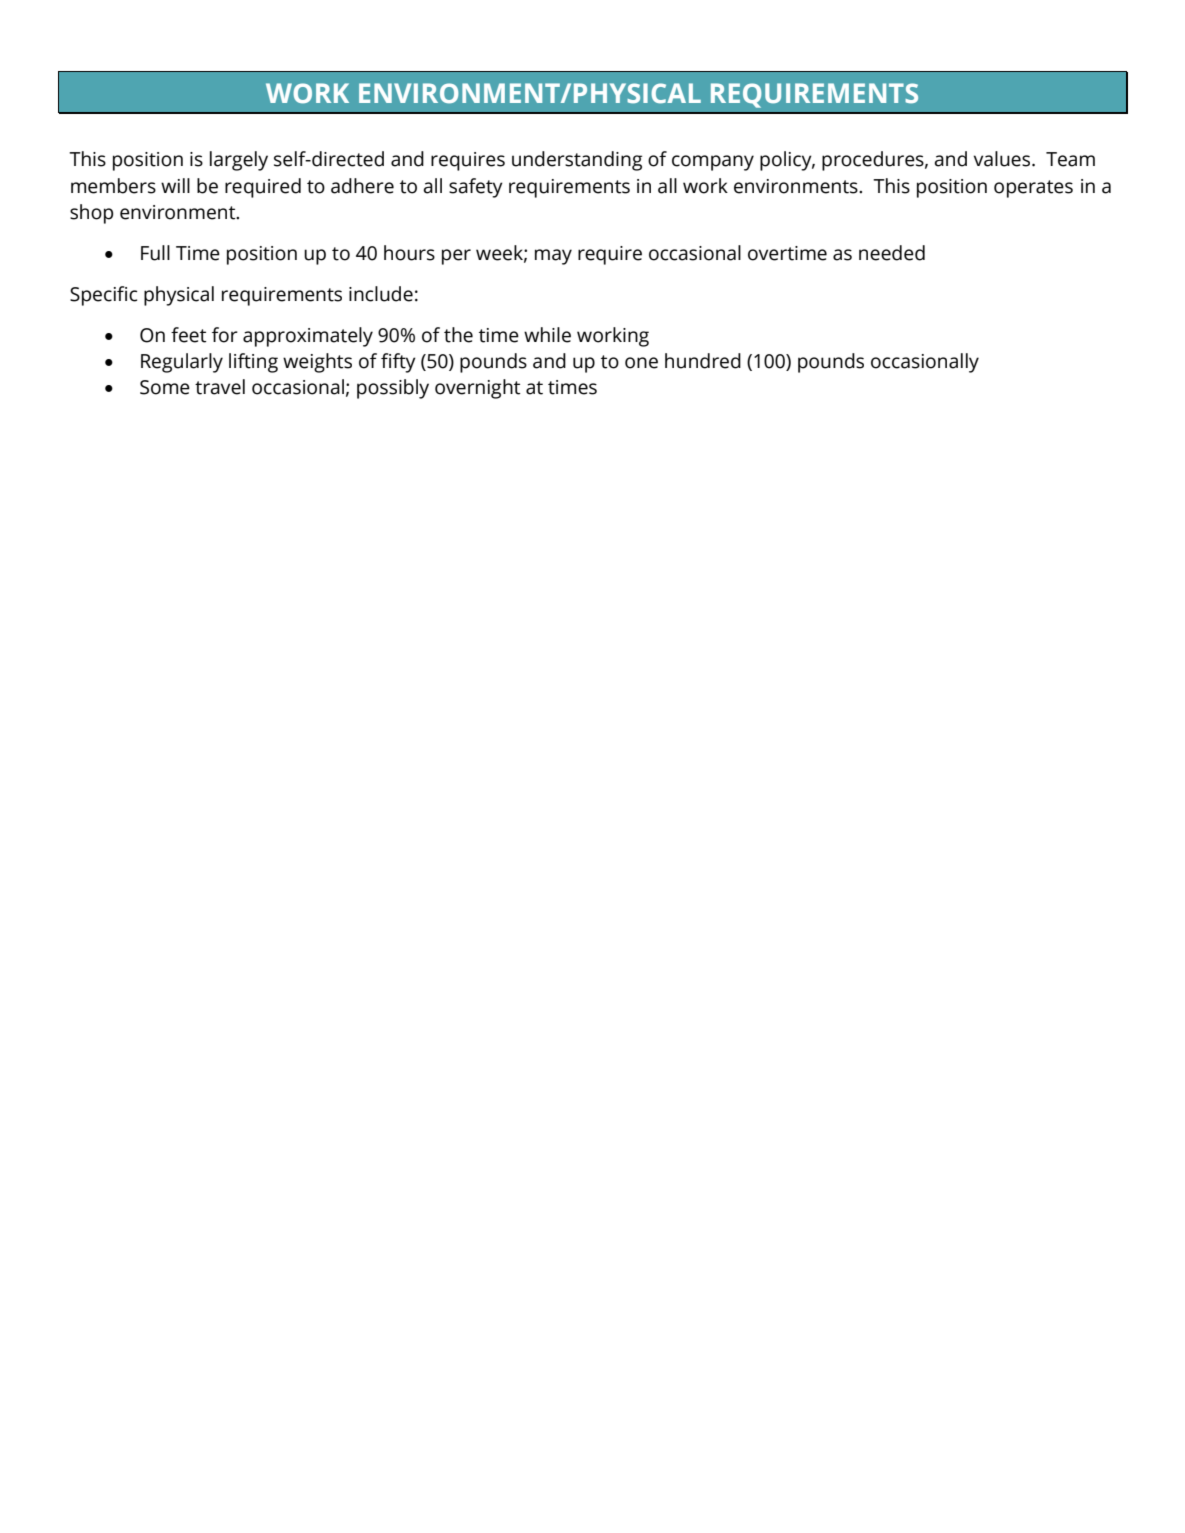 The width and height of the screenshot is (1185, 1533). Describe the element at coordinates (577, 161) in the screenshot. I see `understanding` at that location.
